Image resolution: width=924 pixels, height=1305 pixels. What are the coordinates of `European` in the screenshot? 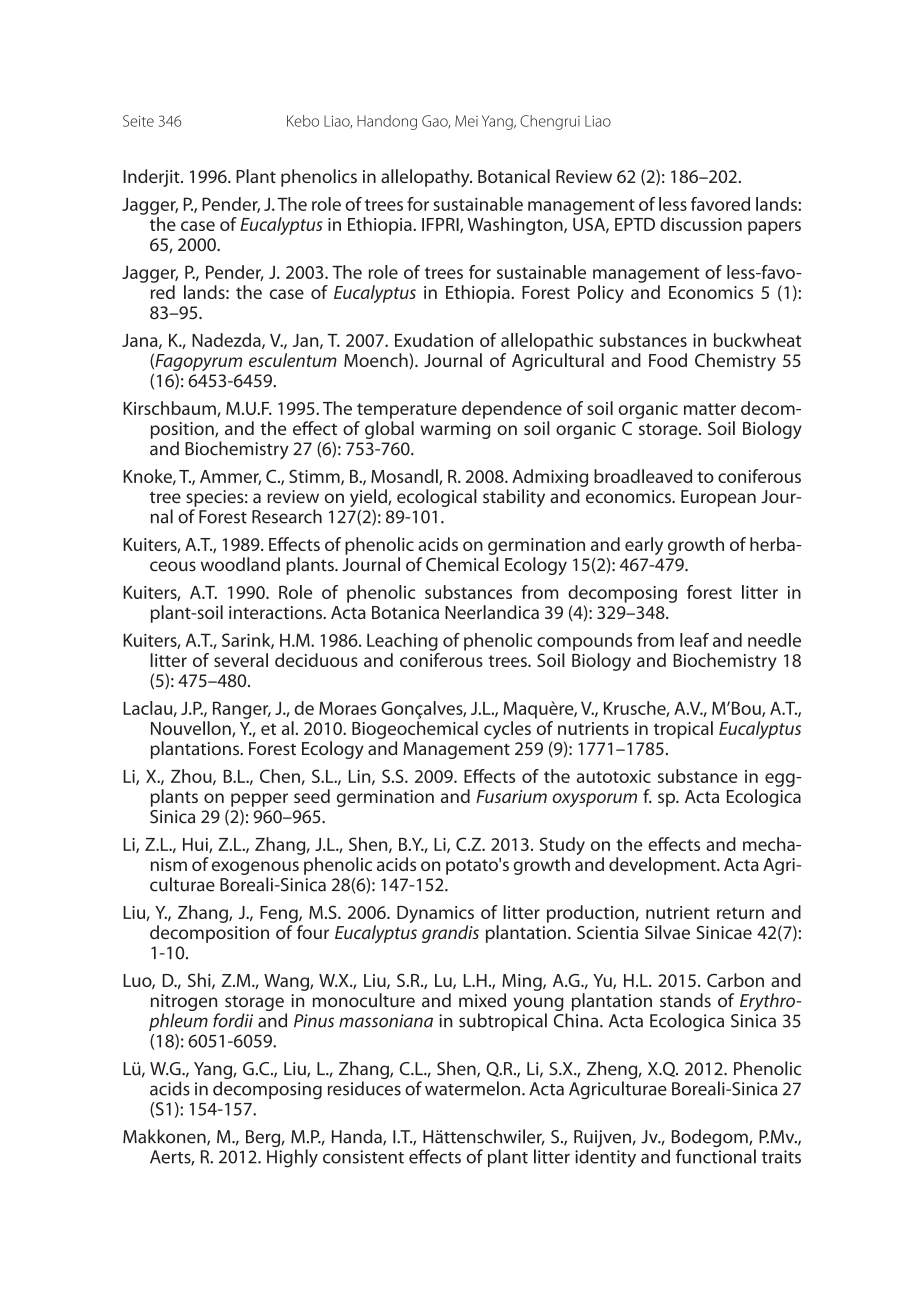 It's located at (718, 498).
